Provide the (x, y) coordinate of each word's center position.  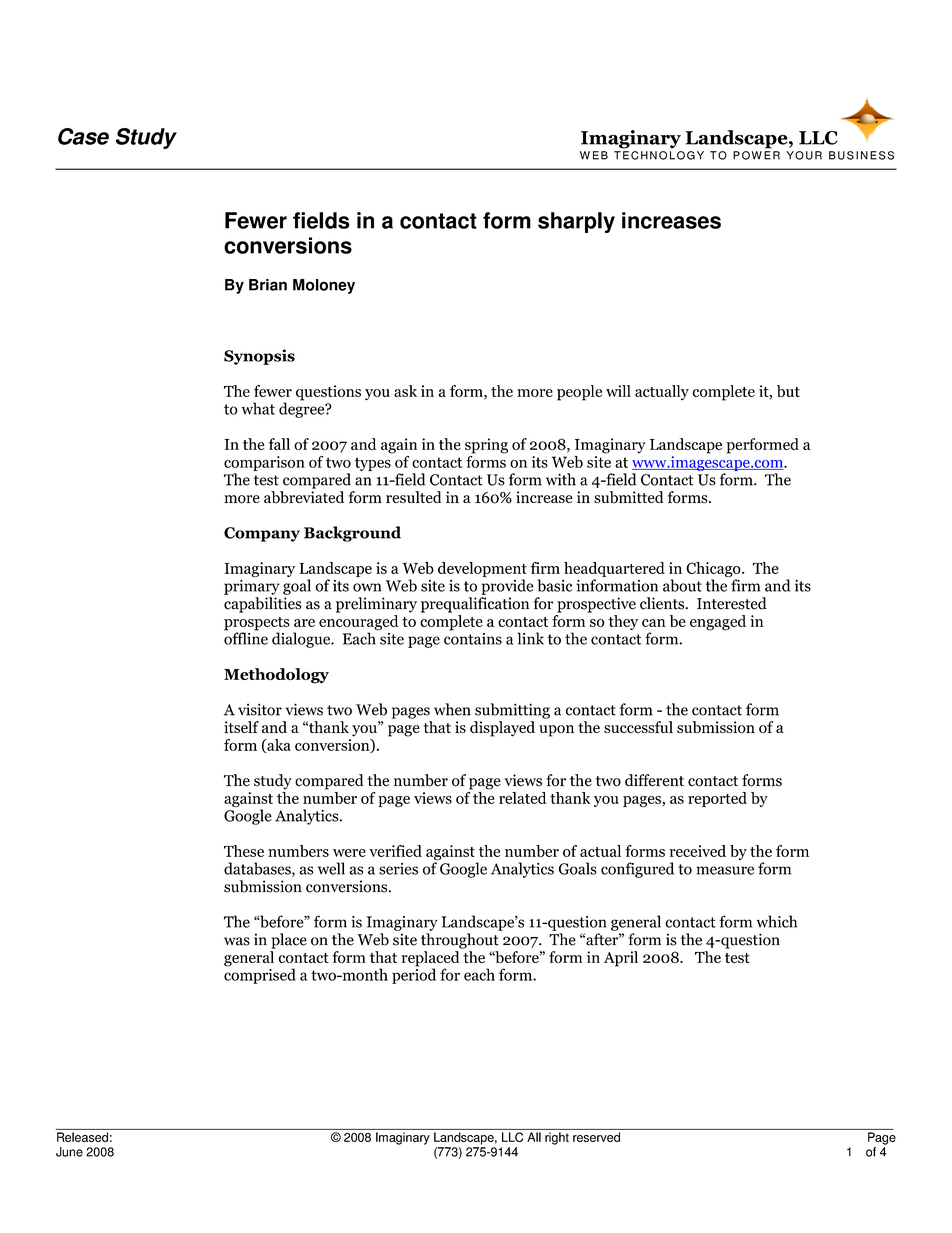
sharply (576, 222)
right (557, 1138)
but (788, 391)
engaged (718, 623)
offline (246, 637)
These (244, 851)
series (398, 869)
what (258, 408)
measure (725, 870)
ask (405, 391)
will (618, 391)
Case (83, 136)
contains (473, 637)
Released (82, 1137)
